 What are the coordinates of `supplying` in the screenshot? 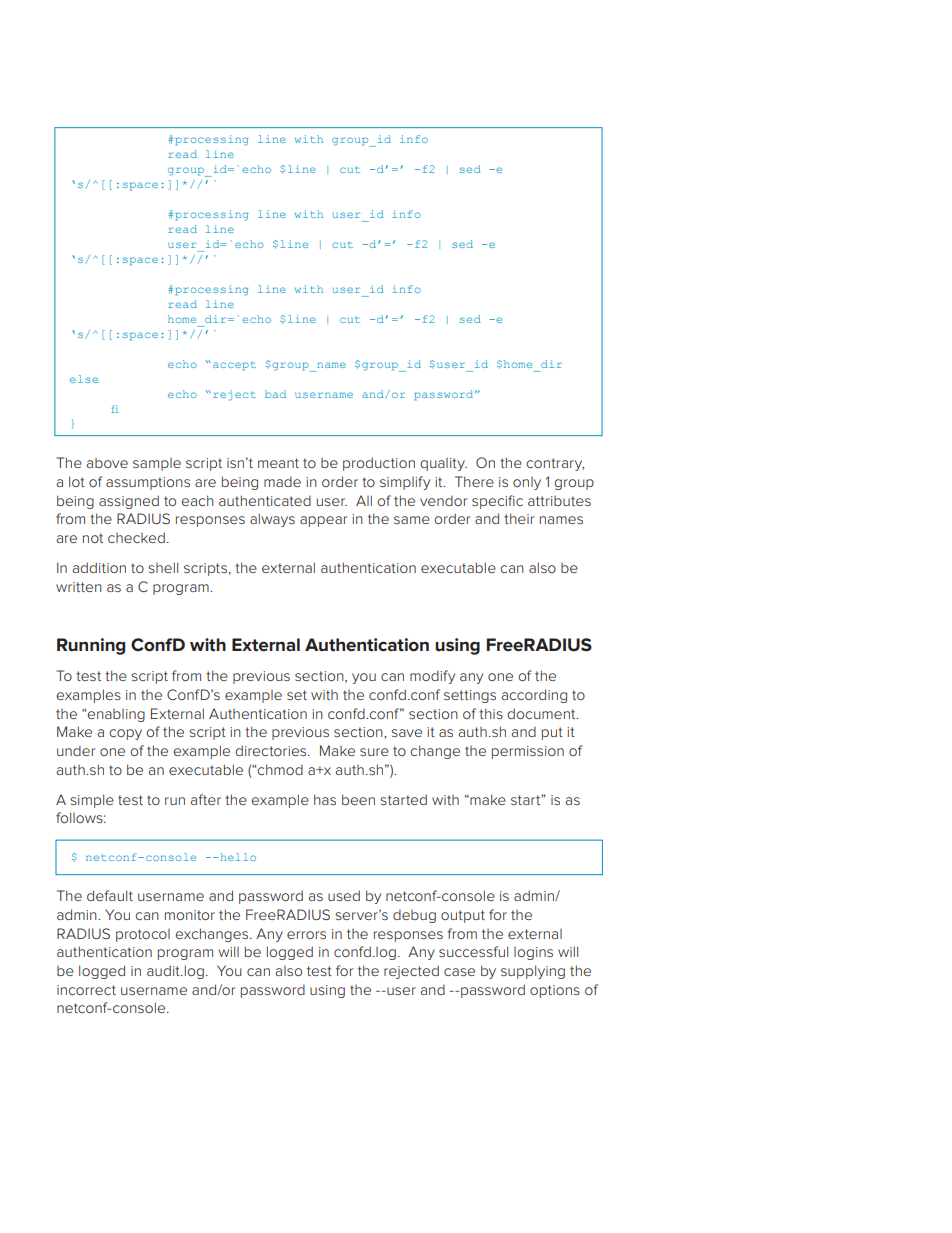 It's located at (533, 972).
